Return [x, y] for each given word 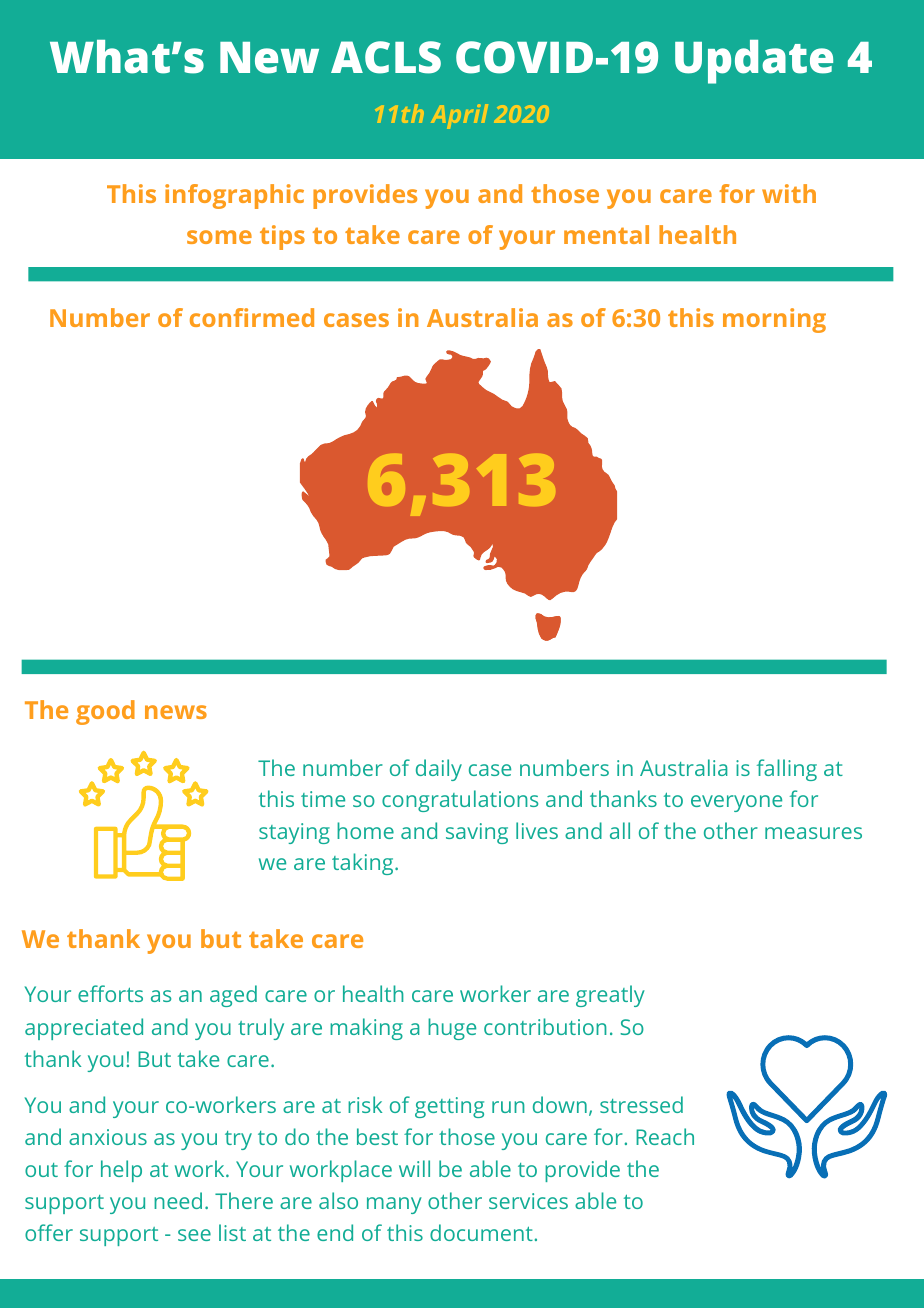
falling [787, 770]
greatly [610, 996]
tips [282, 237]
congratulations [460, 801]
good [105, 712]
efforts [110, 993]
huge [452, 1029]
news [176, 712]
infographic [234, 196]
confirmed [252, 317]
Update [754, 62]
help [121, 1171]
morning [774, 320]
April [459, 116]
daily [439, 770]
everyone [736, 803]
